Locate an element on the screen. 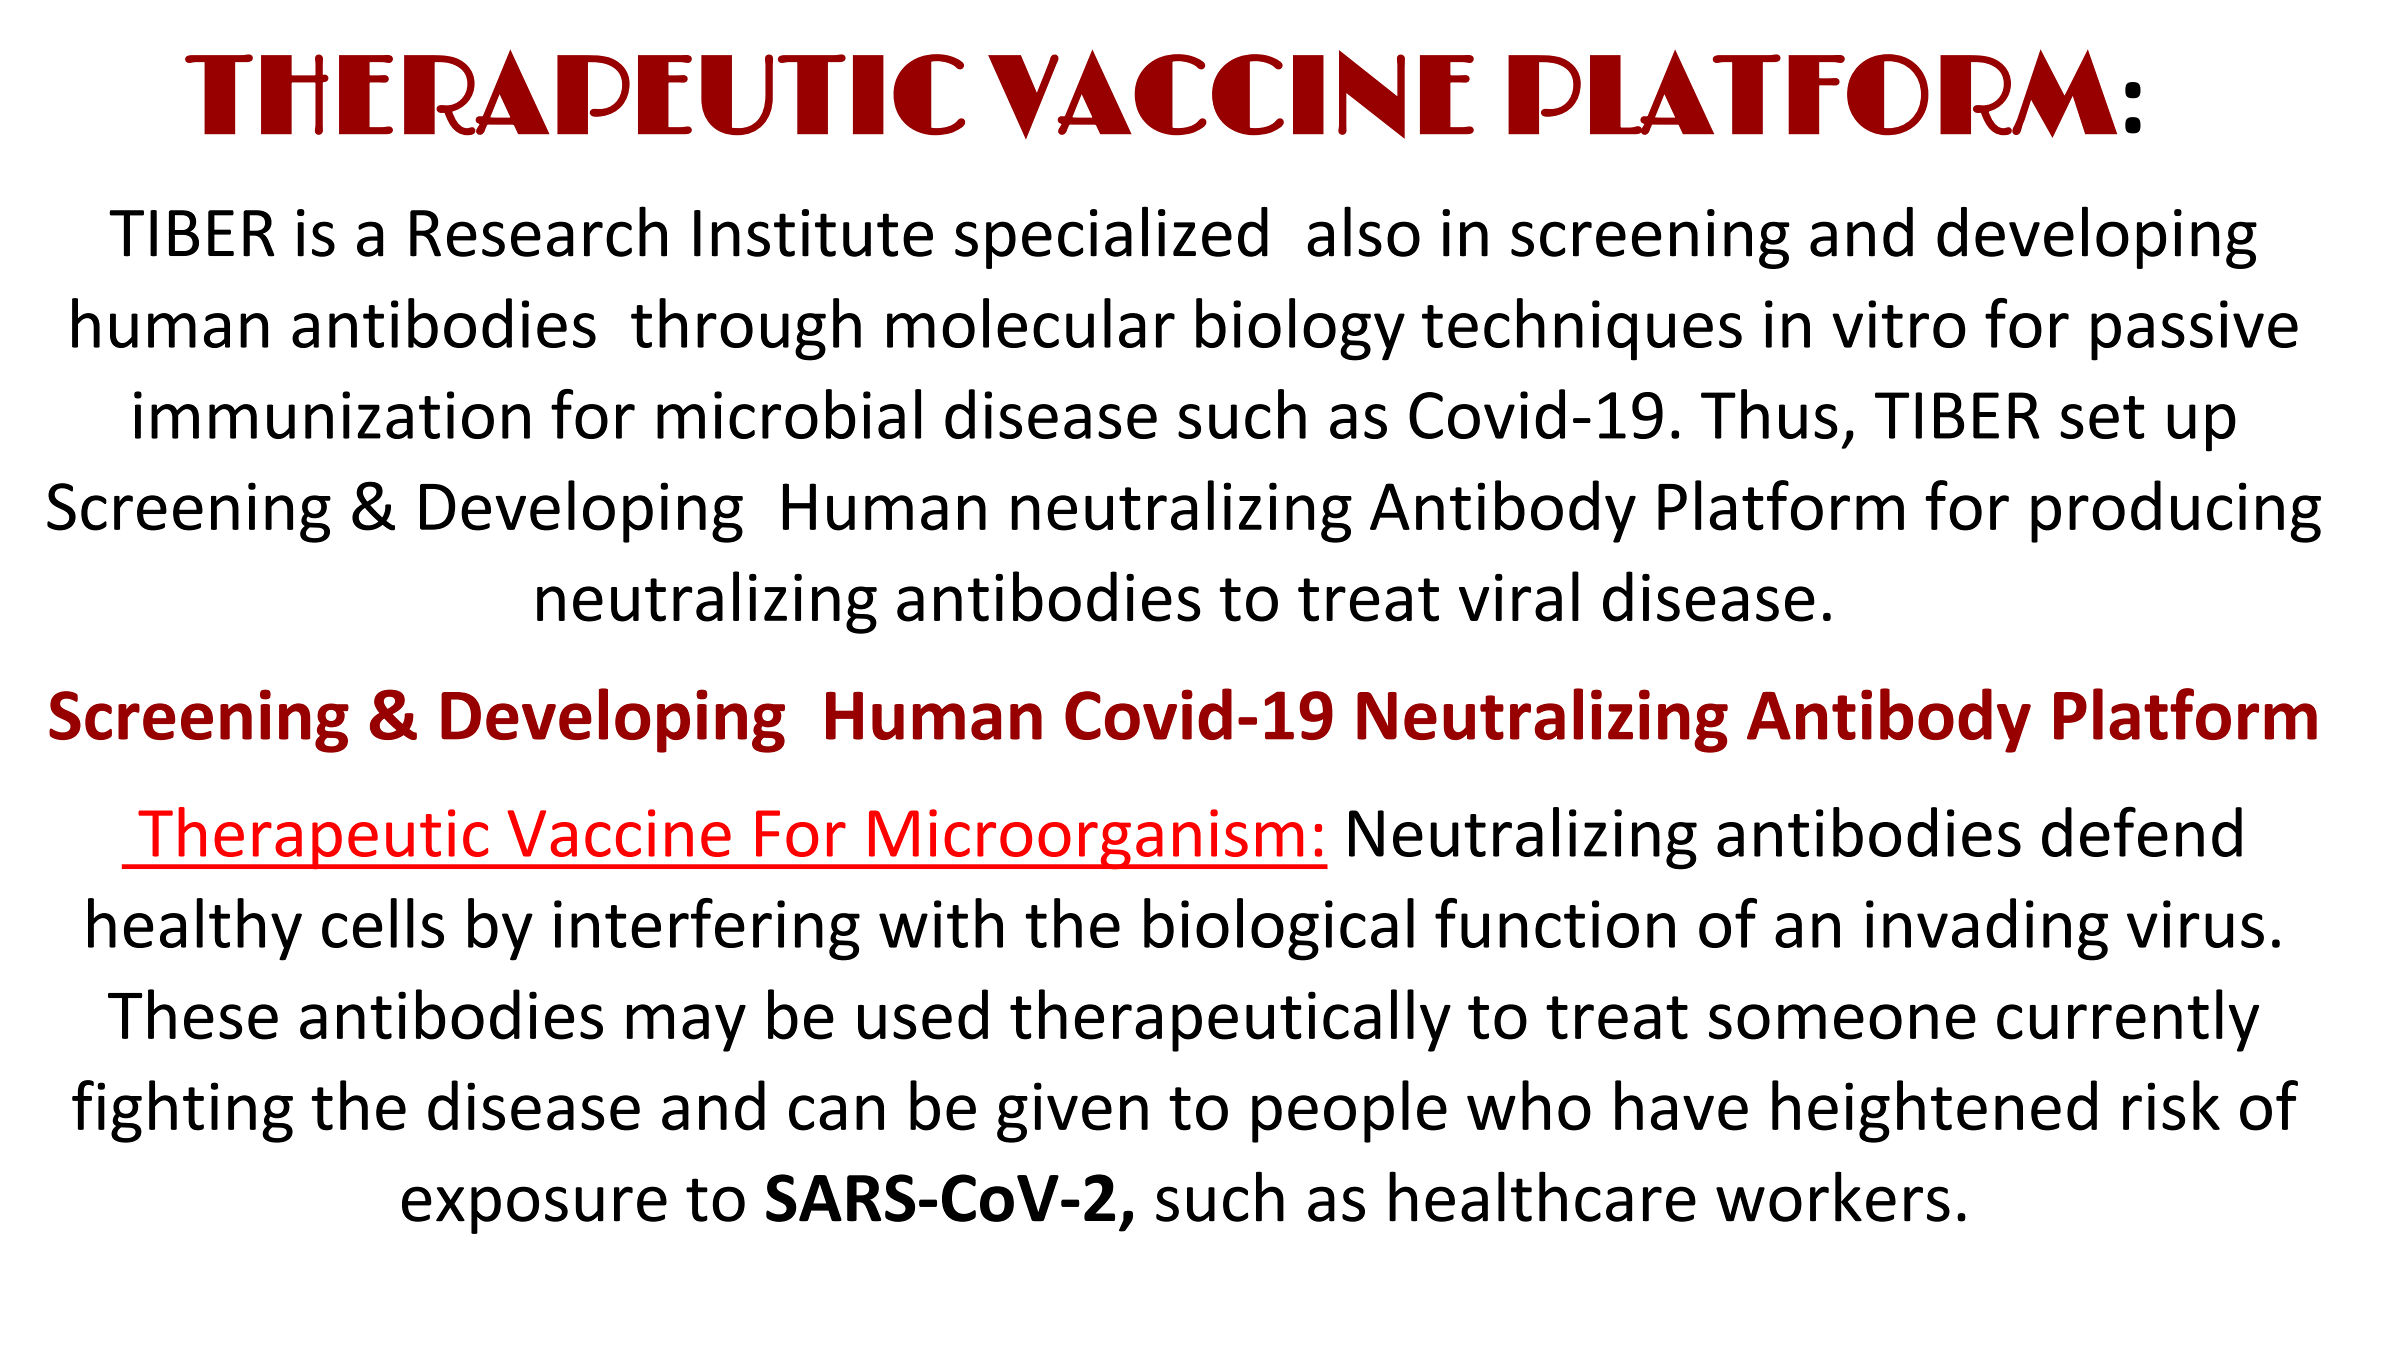 Image resolution: width=2394 pixels, height=1347 pixels. viral is located at coordinates (1519, 596).
